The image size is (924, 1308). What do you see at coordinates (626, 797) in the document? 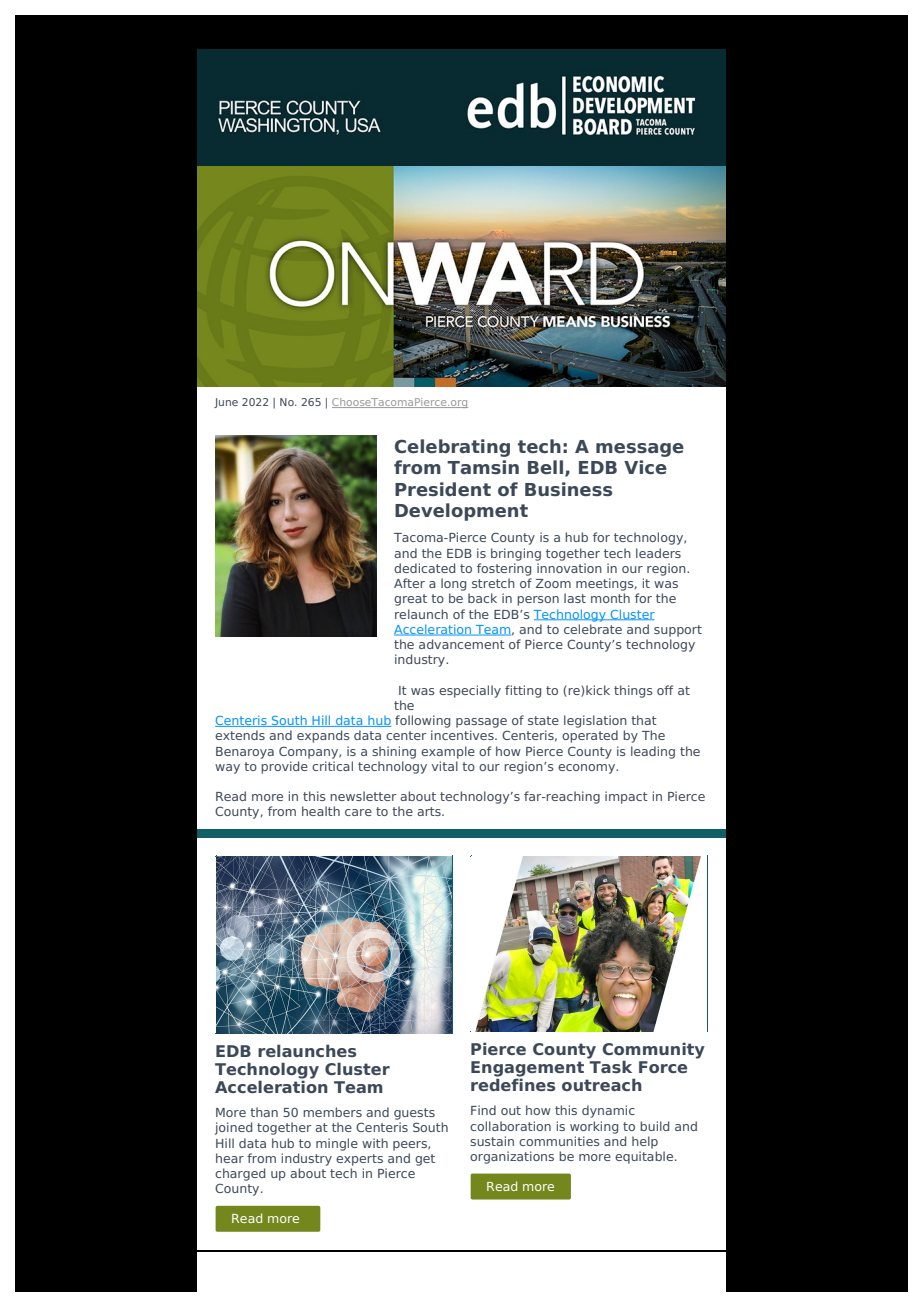
I see `impact` at bounding box center [626, 797].
